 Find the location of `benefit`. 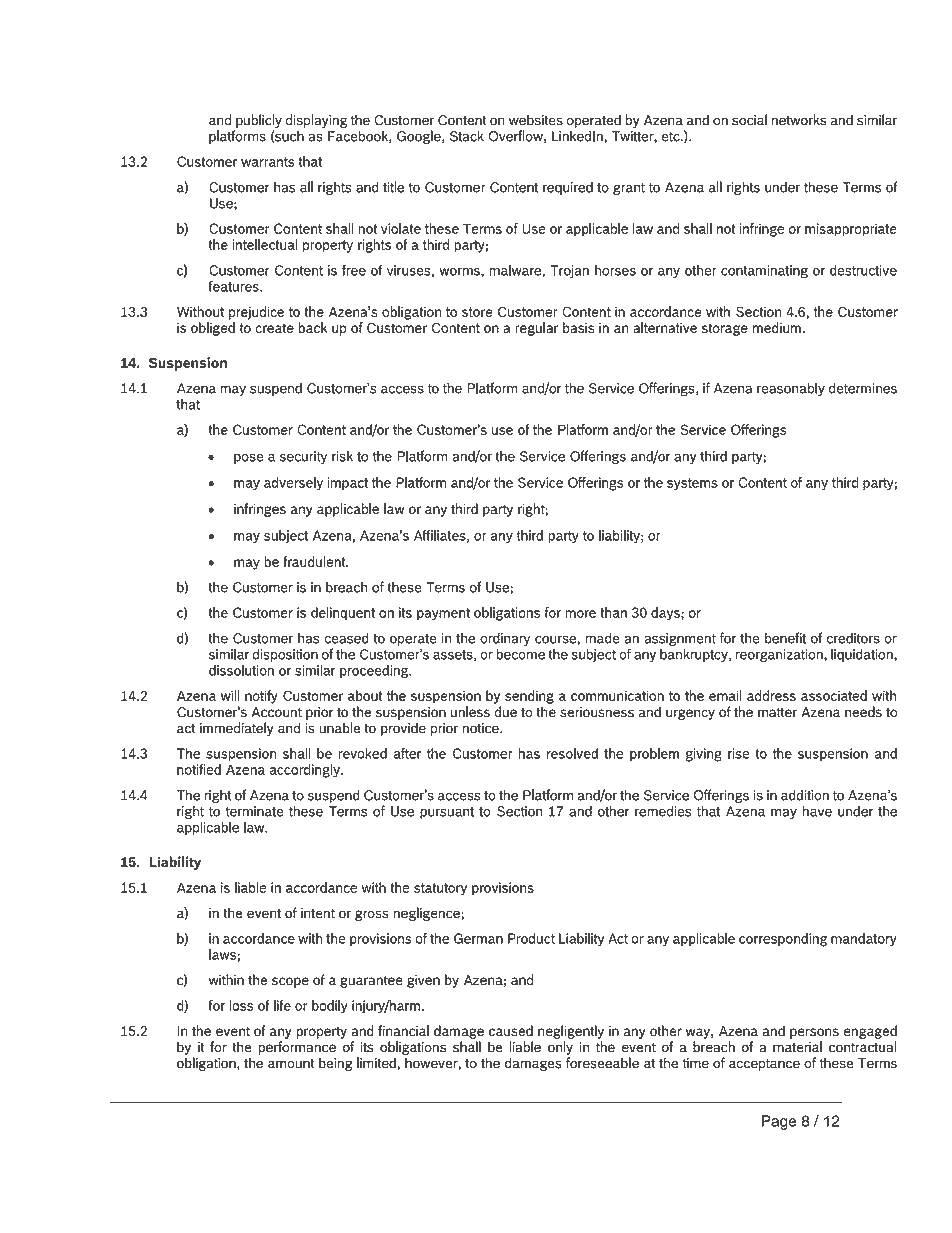

benefit is located at coordinates (785, 638).
